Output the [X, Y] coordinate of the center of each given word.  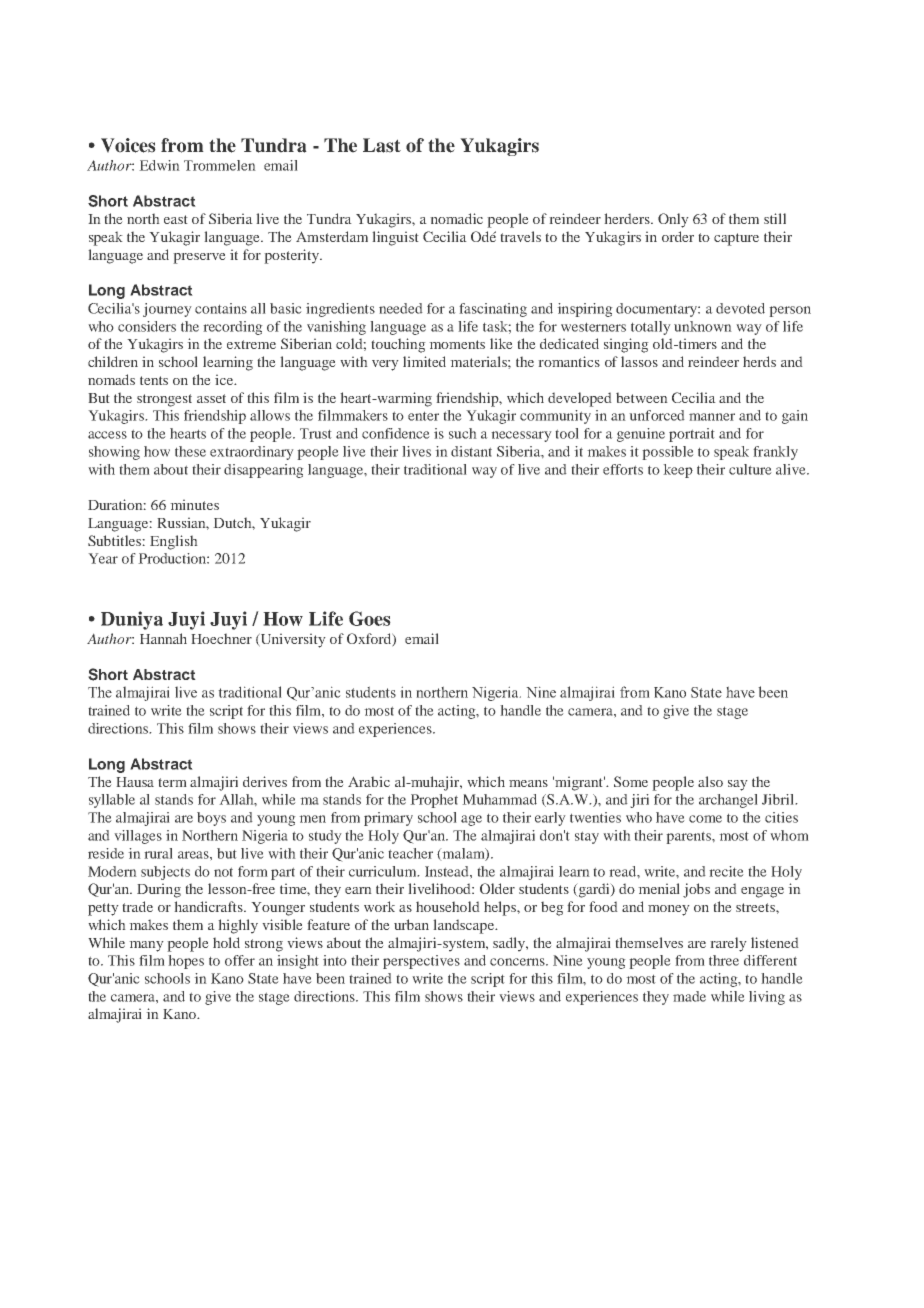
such [463, 433]
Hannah [163, 638]
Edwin [159, 165]
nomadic [456, 218]
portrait [692, 435]
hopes [186, 962]
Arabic [369, 781]
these [190, 451]
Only [673, 220]
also [710, 781]
